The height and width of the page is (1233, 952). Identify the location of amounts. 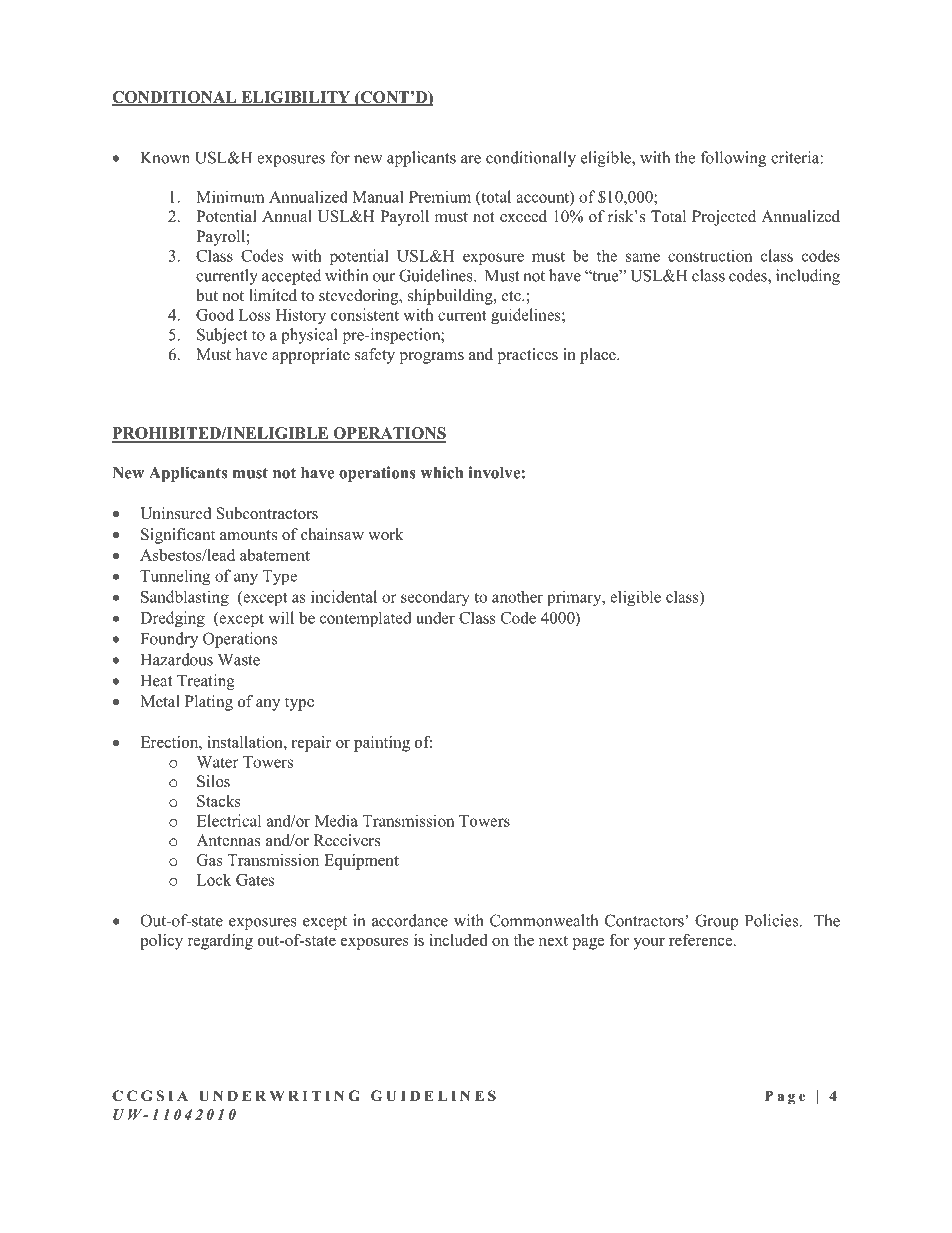
(248, 535).
